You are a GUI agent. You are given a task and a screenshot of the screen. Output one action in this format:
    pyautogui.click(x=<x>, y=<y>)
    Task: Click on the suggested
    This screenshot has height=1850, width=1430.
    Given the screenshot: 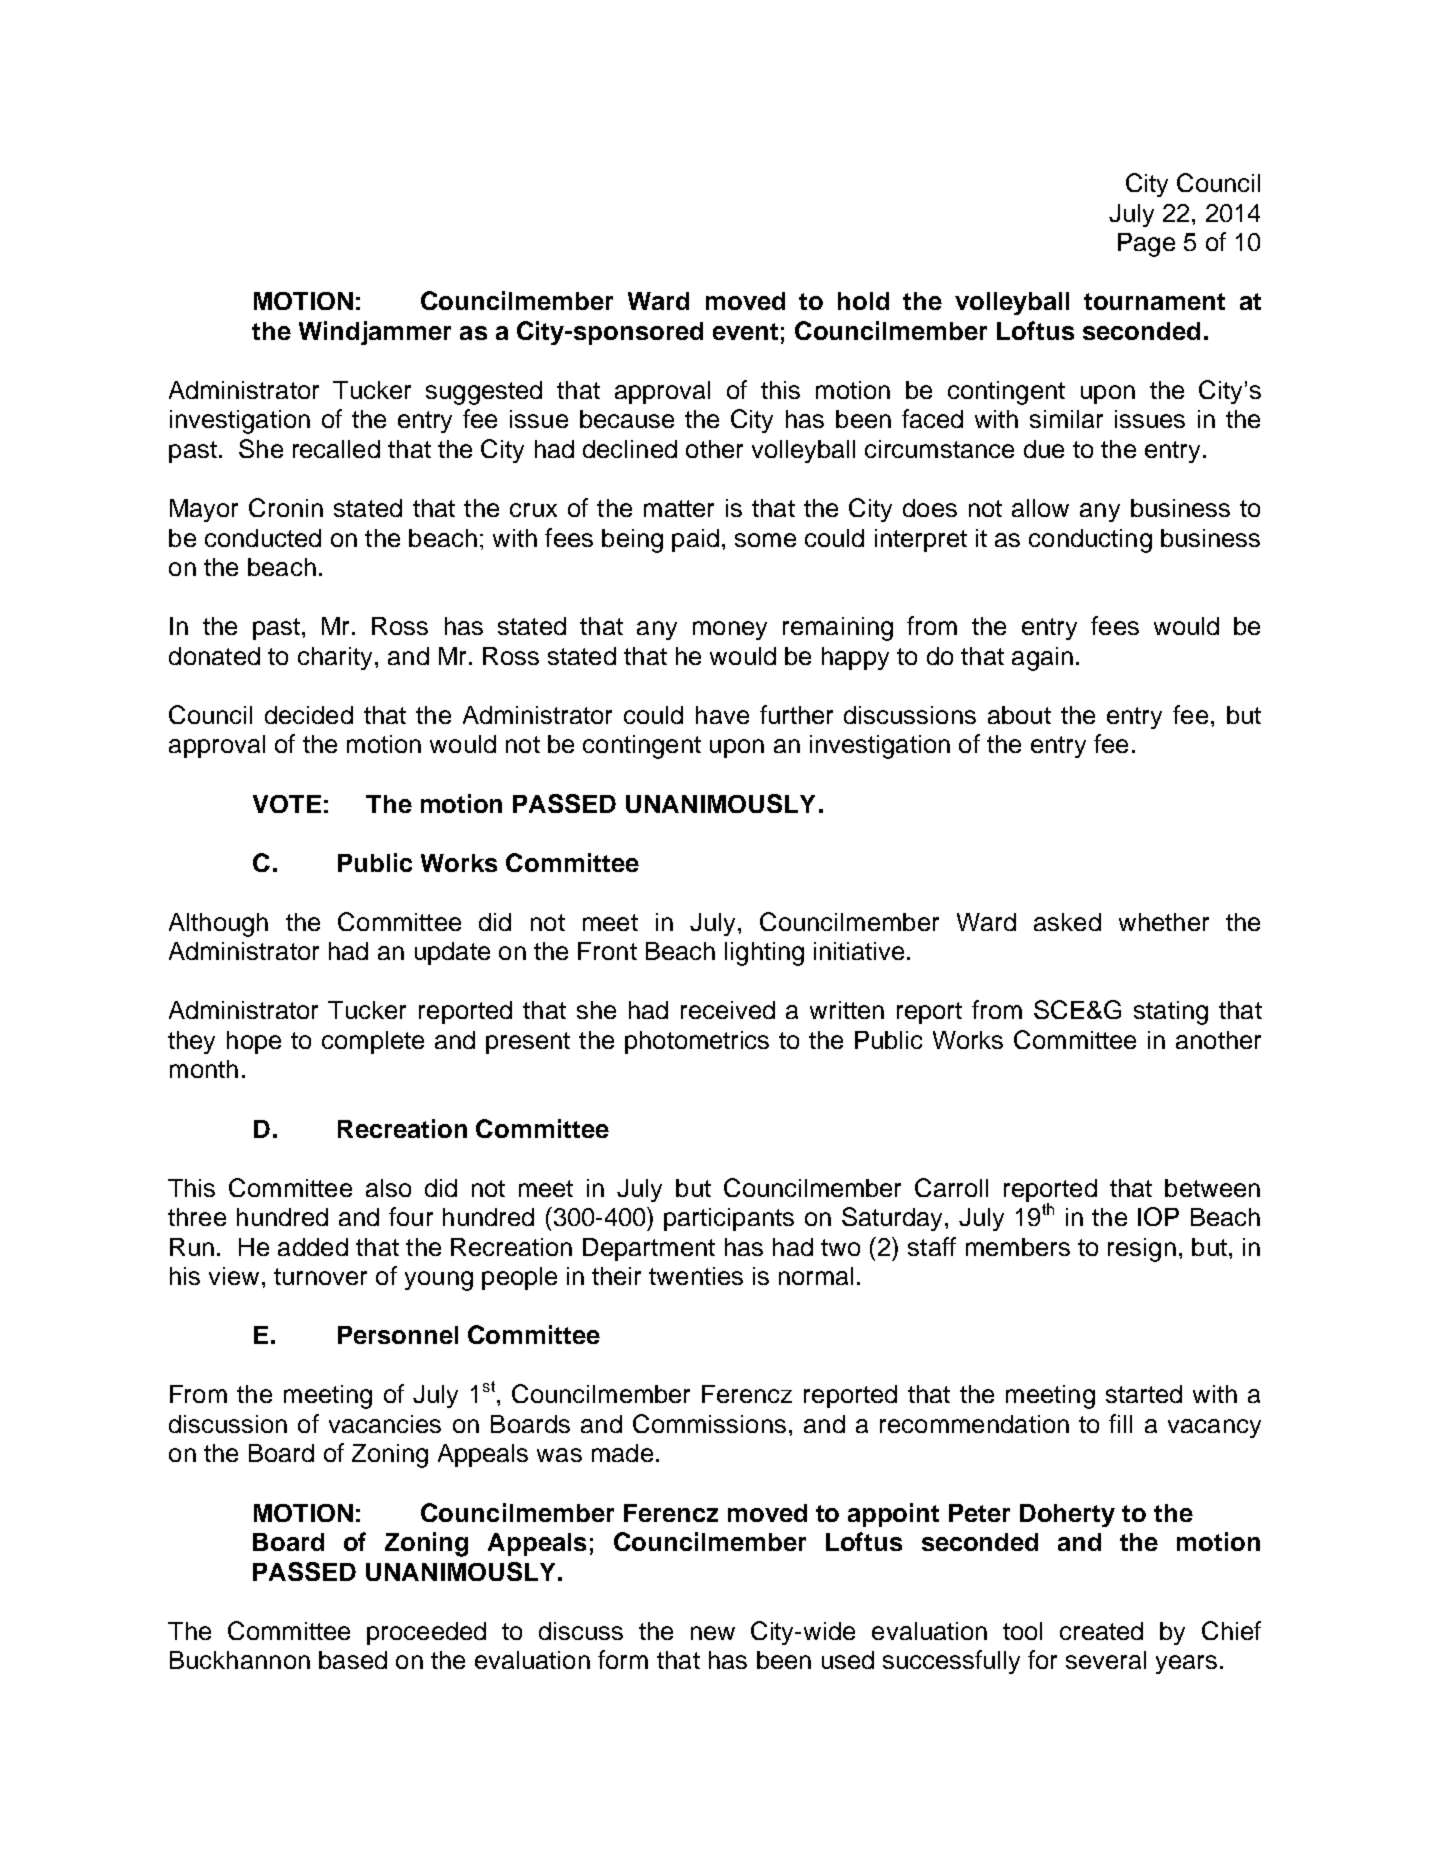 What is the action you would take?
    pyautogui.click(x=484, y=393)
